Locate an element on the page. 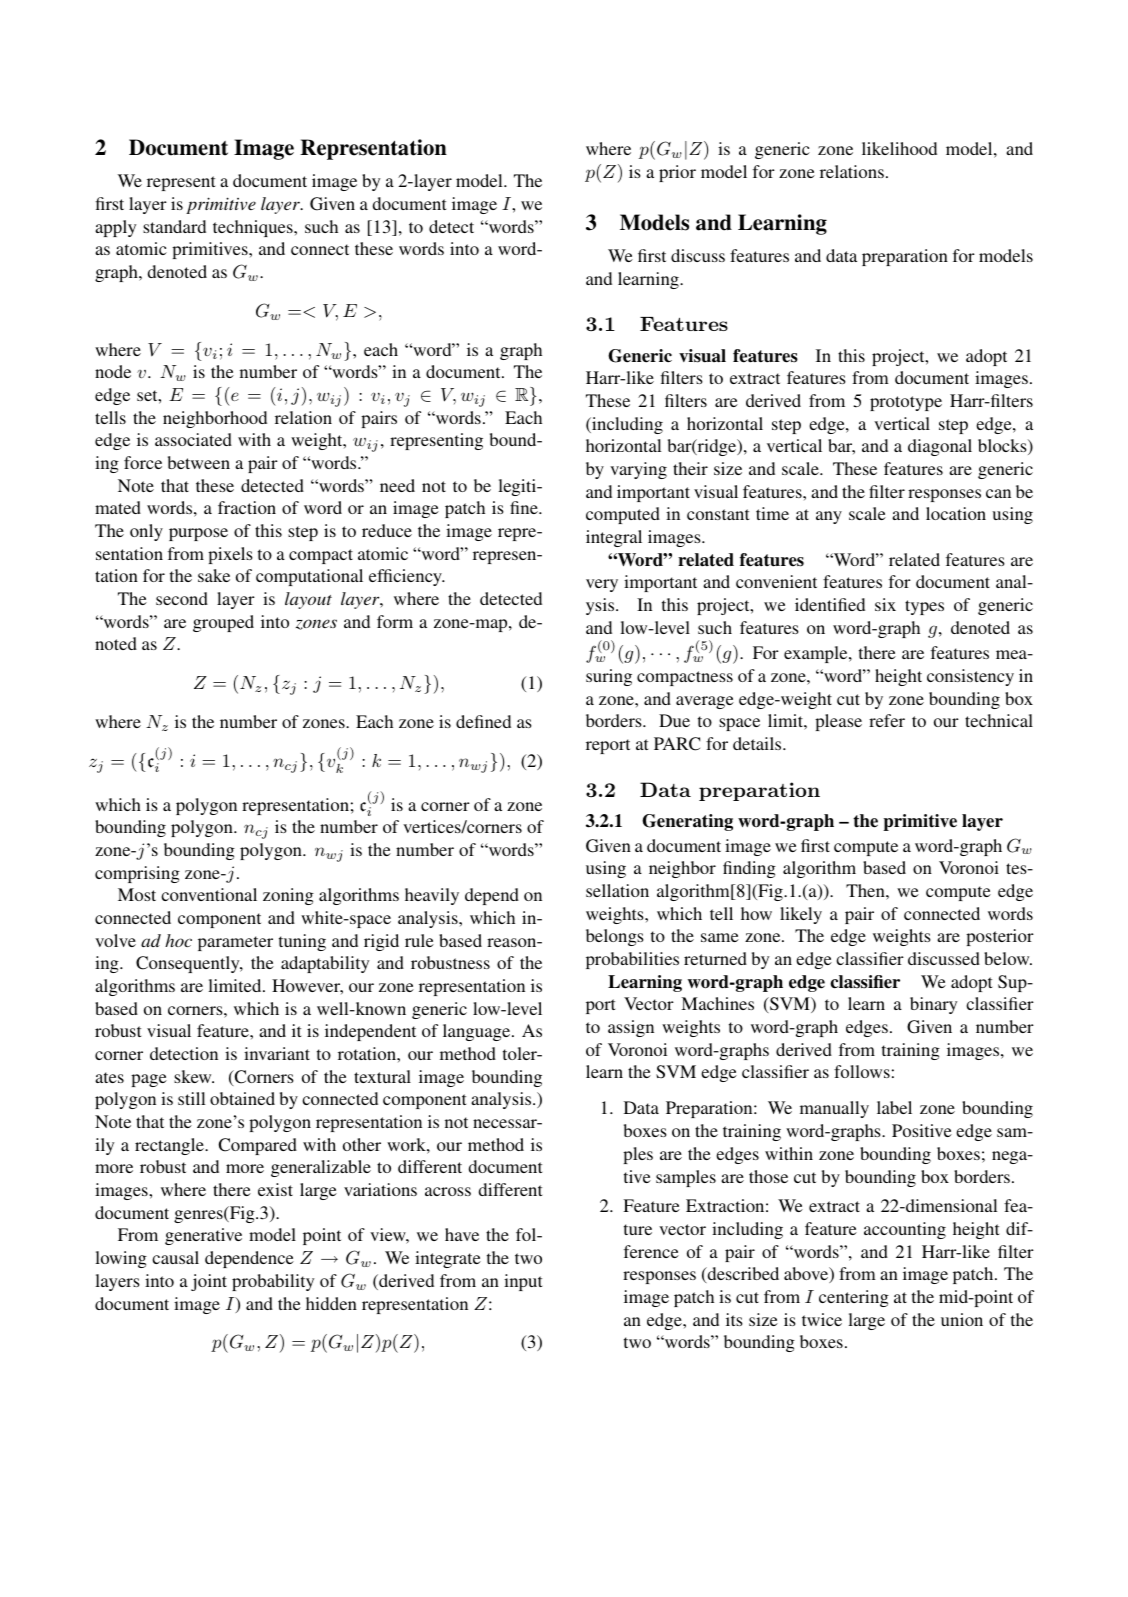 The image size is (1128, 1597). prior is located at coordinates (677, 173).
